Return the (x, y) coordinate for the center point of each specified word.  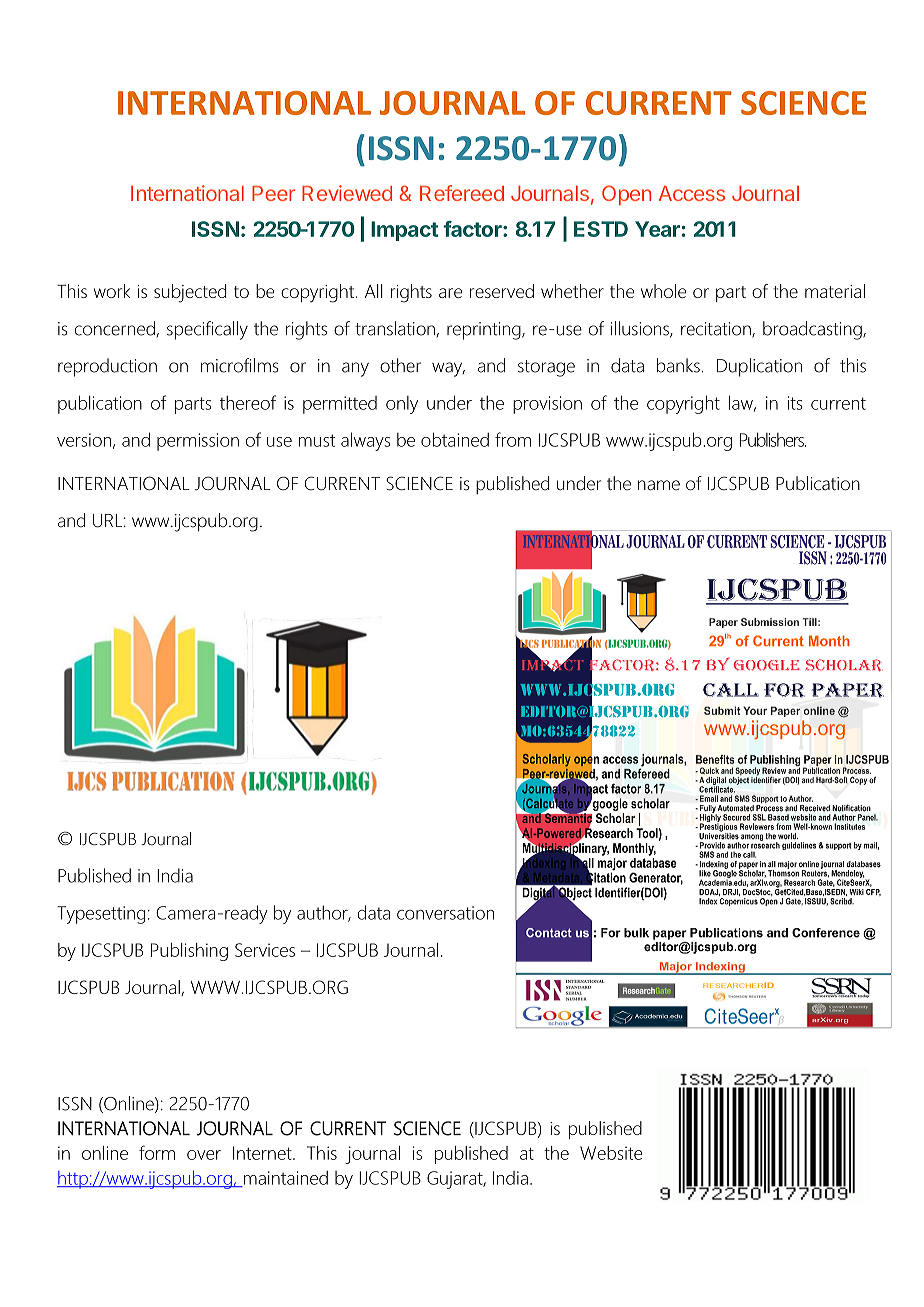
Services (265, 950)
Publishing (189, 952)
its (795, 403)
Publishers (773, 440)
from (513, 439)
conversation (445, 913)
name (659, 485)
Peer (273, 193)
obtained (455, 439)
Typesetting (101, 915)
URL (107, 521)
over (204, 1155)
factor (473, 229)
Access (692, 193)
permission (198, 442)
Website (611, 1153)
